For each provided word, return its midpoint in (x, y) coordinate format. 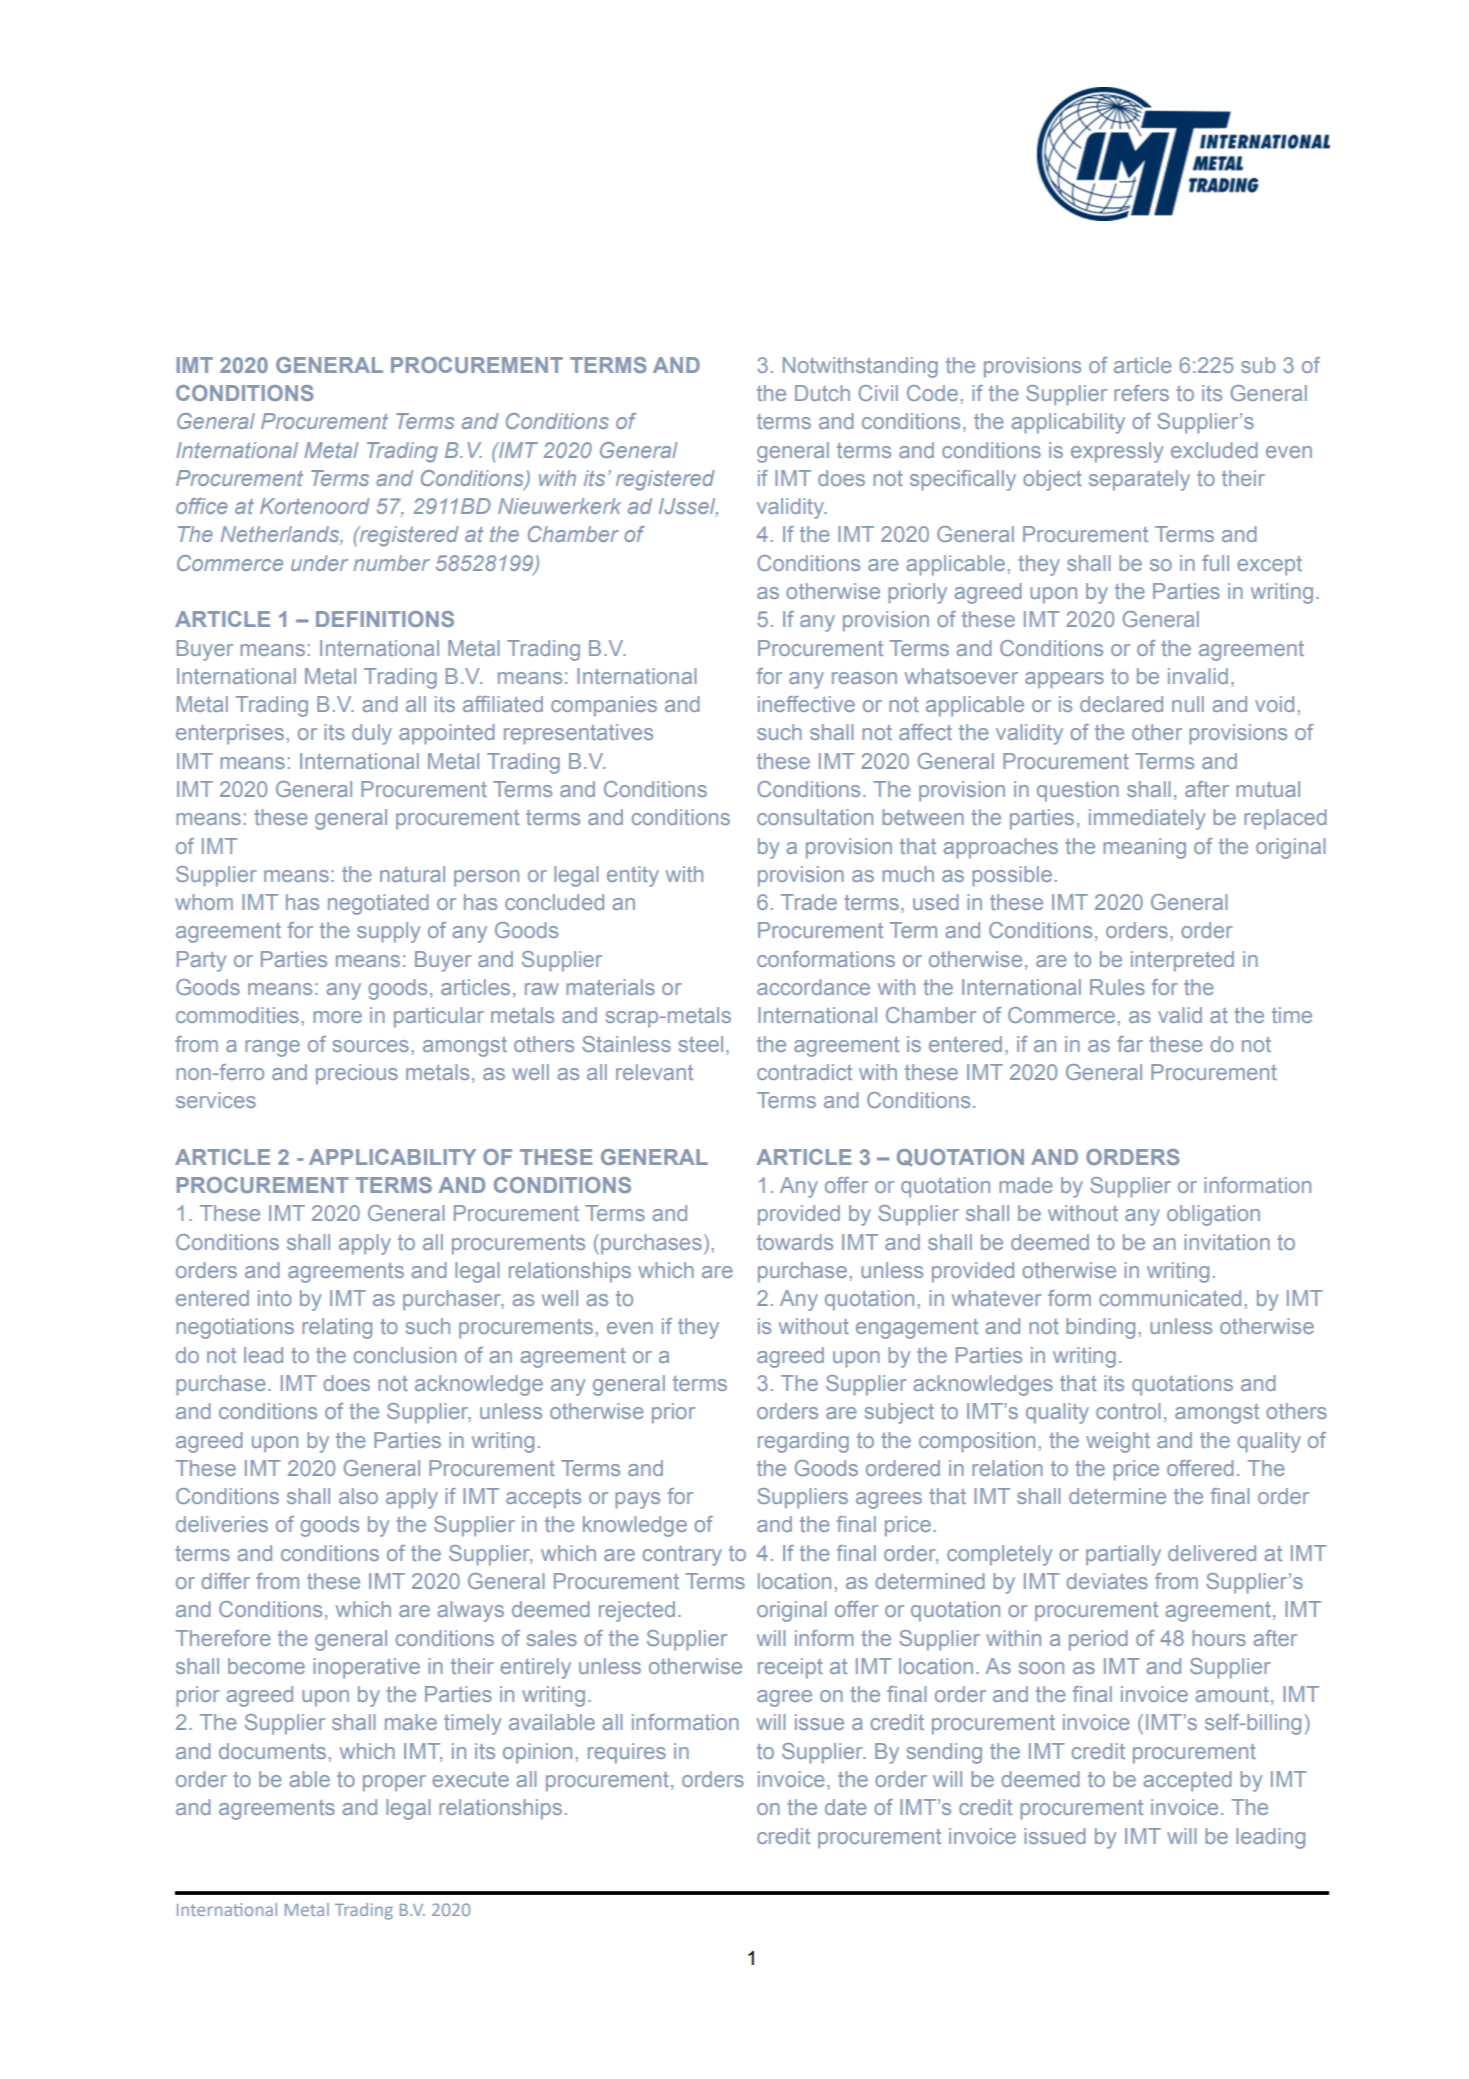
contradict (804, 1072)
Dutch (822, 393)
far (1130, 1044)
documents (272, 1751)
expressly (1117, 452)
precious (357, 1074)
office (202, 506)
